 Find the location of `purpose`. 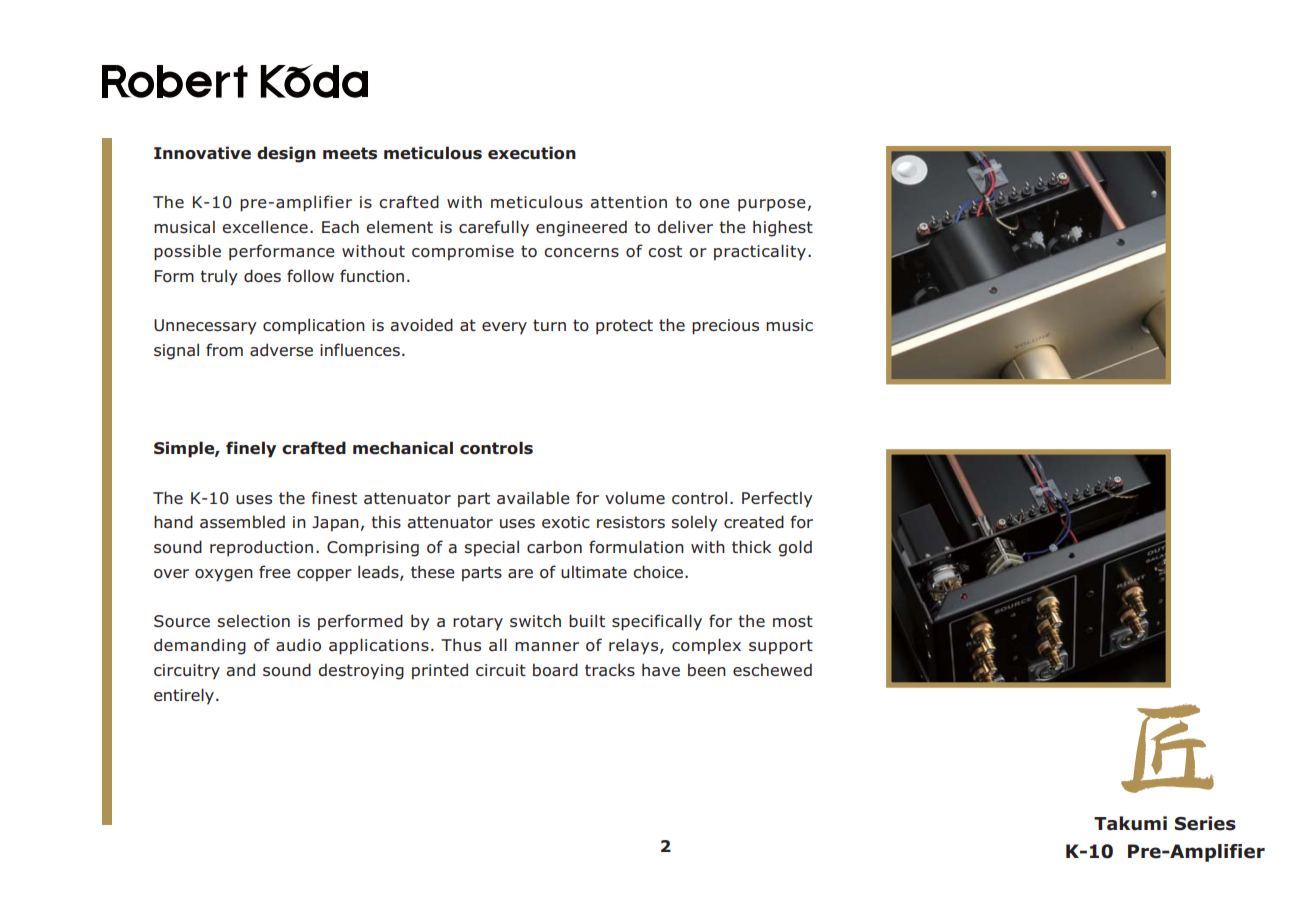

purpose is located at coordinates (772, 205).
